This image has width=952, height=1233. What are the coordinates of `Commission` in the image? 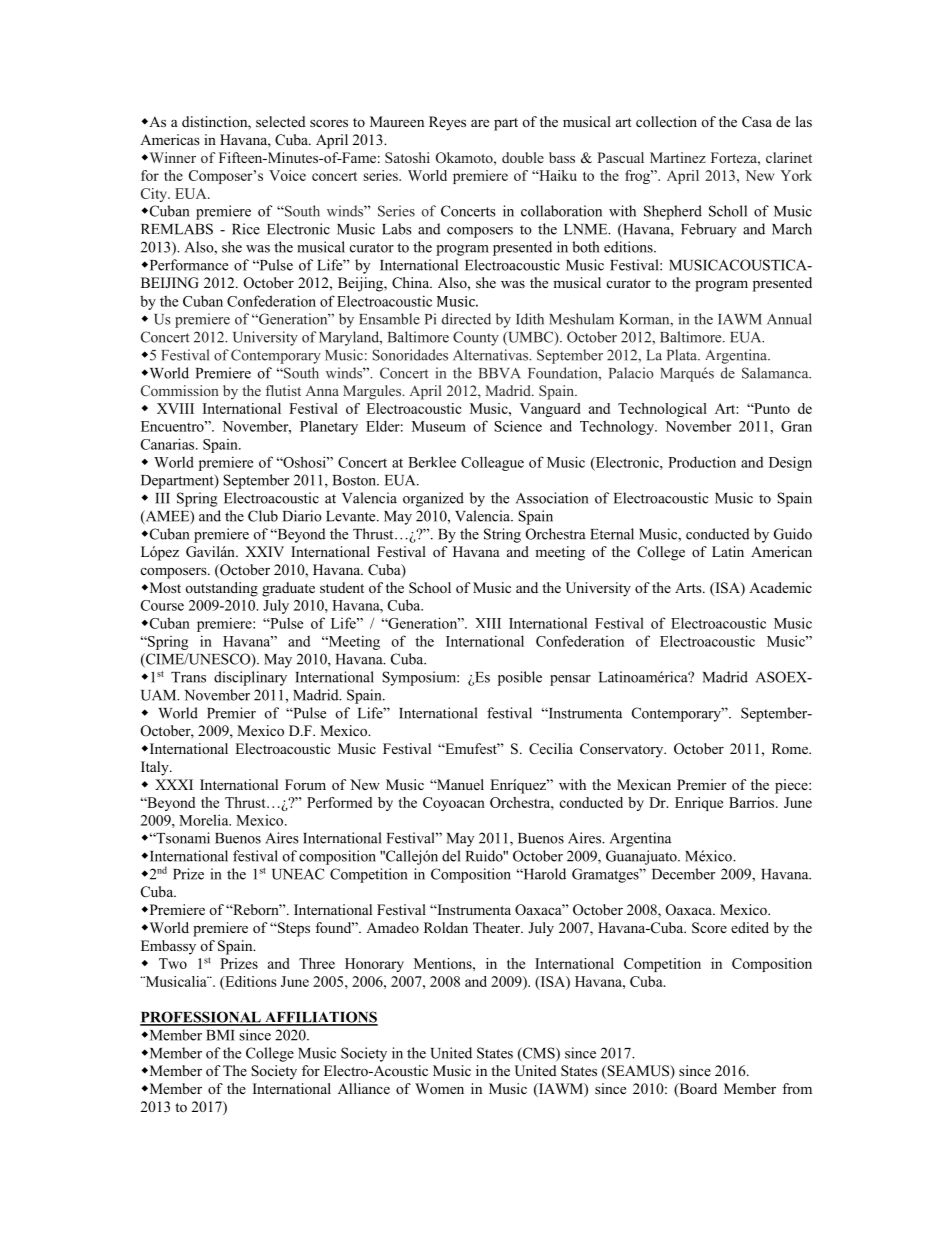 It's located at (180, 390).
